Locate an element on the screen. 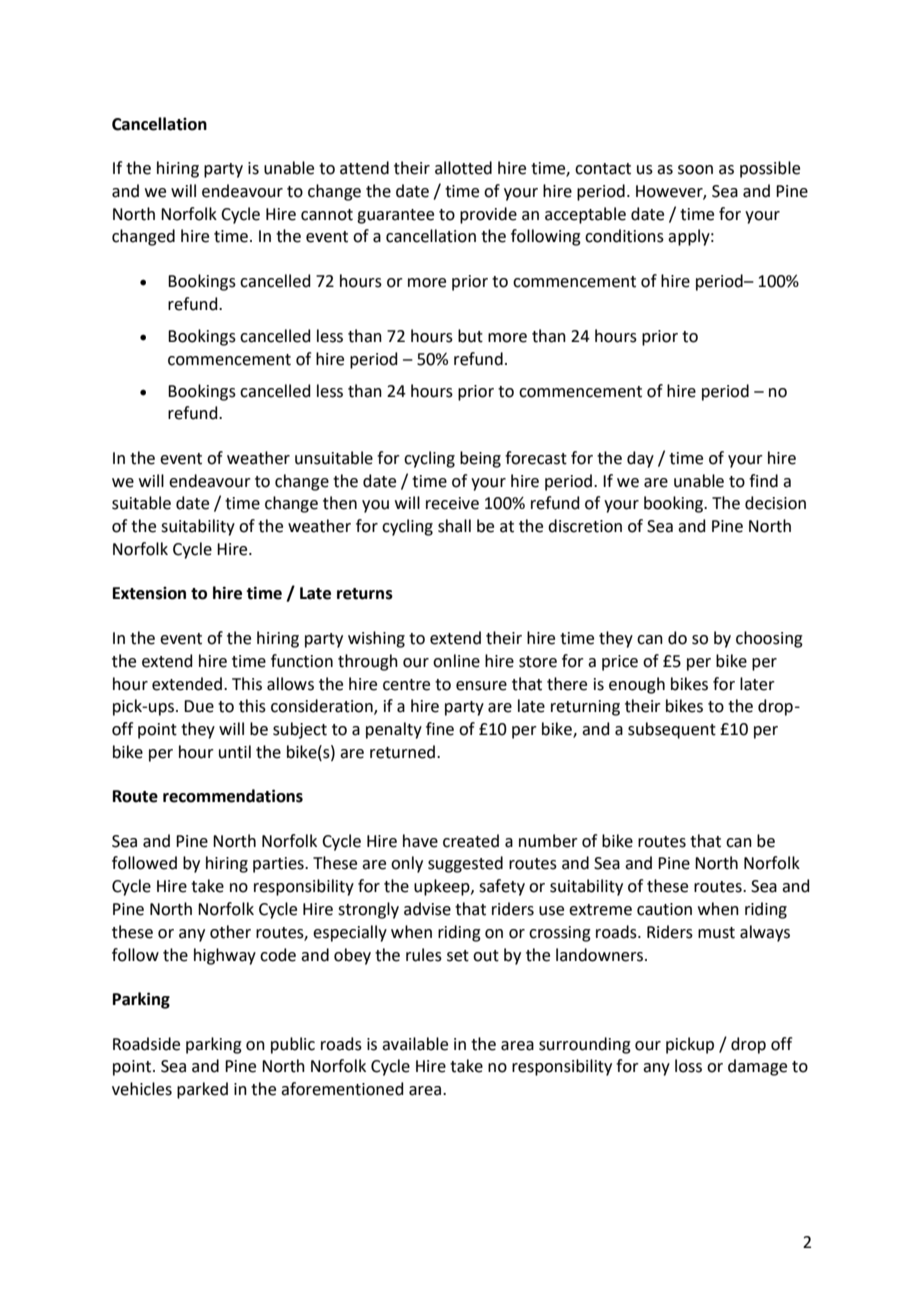  loss is located at coordinates (688, 1066).
